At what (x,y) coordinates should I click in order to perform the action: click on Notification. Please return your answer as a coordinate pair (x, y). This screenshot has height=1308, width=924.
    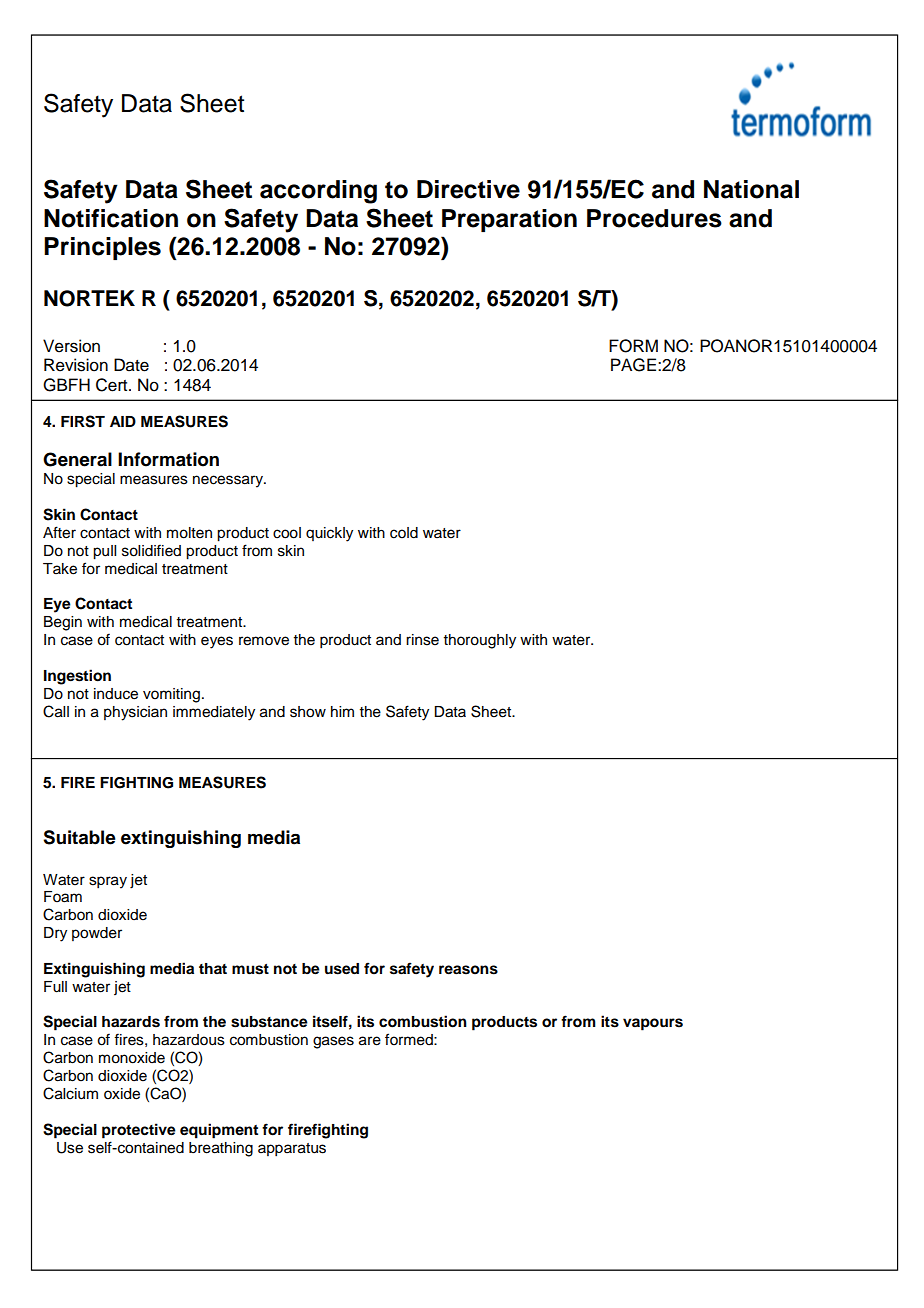
    Looking at the image, I should click on (111, 218).
